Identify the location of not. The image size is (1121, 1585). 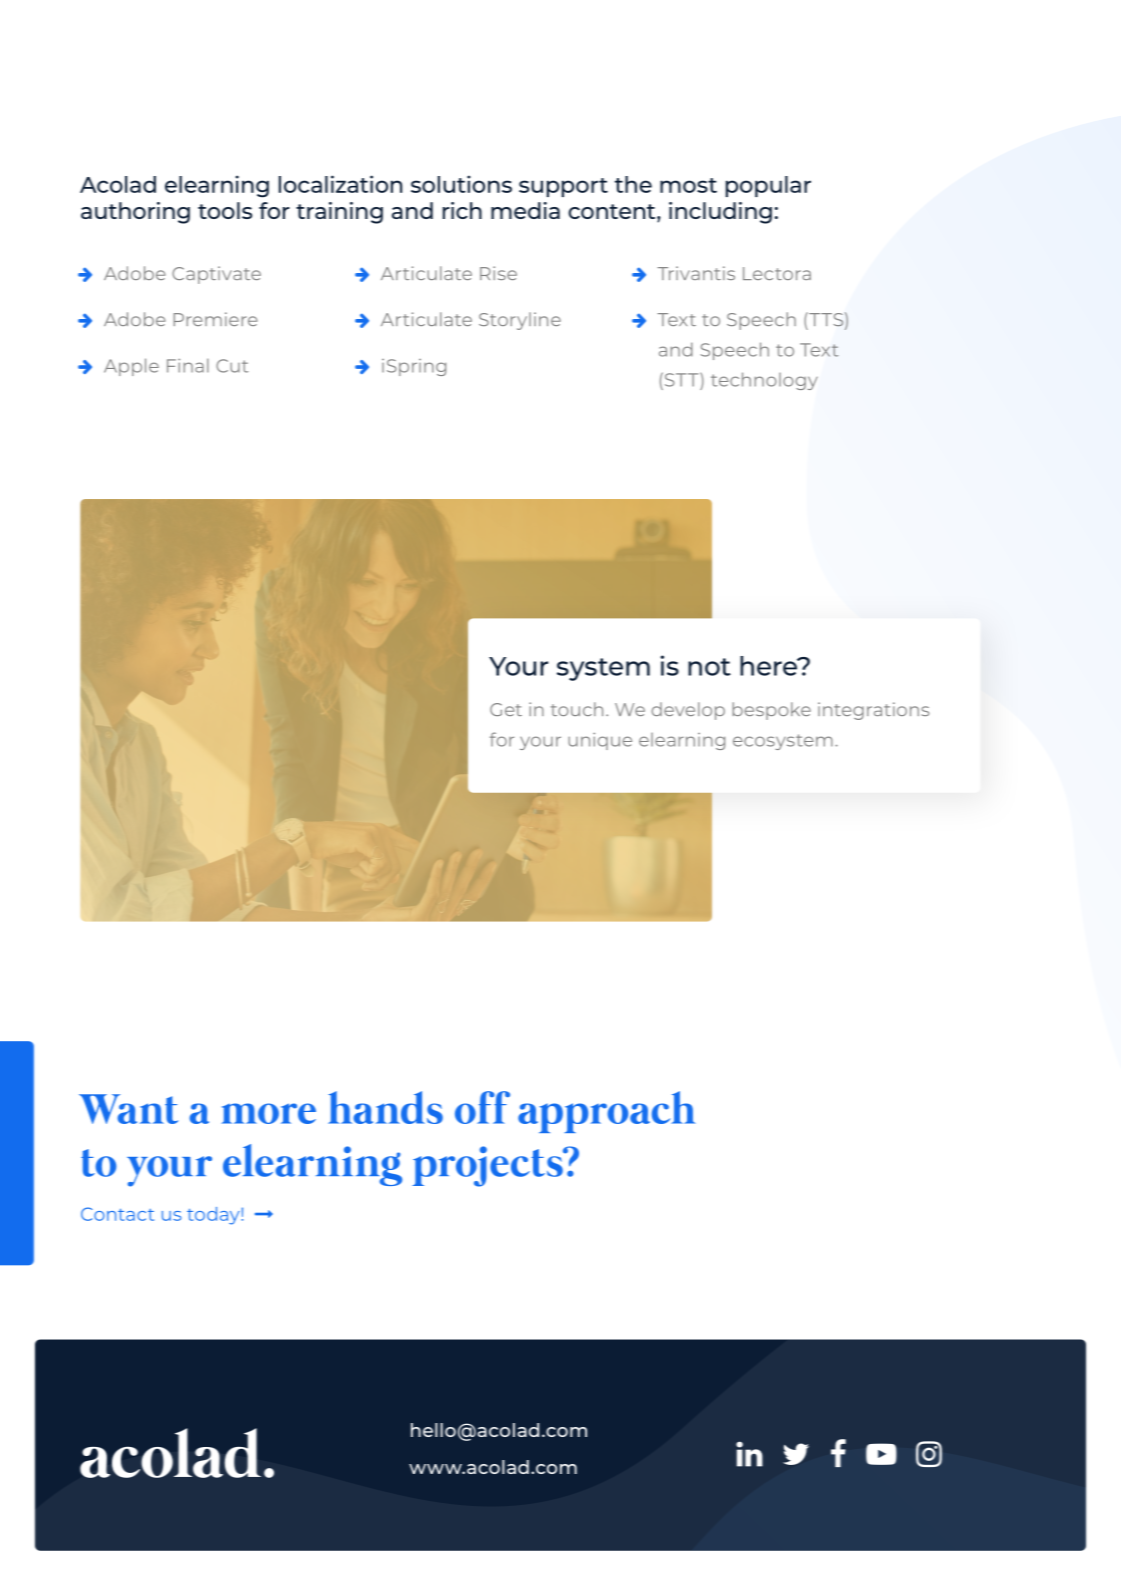
(709, 667).
